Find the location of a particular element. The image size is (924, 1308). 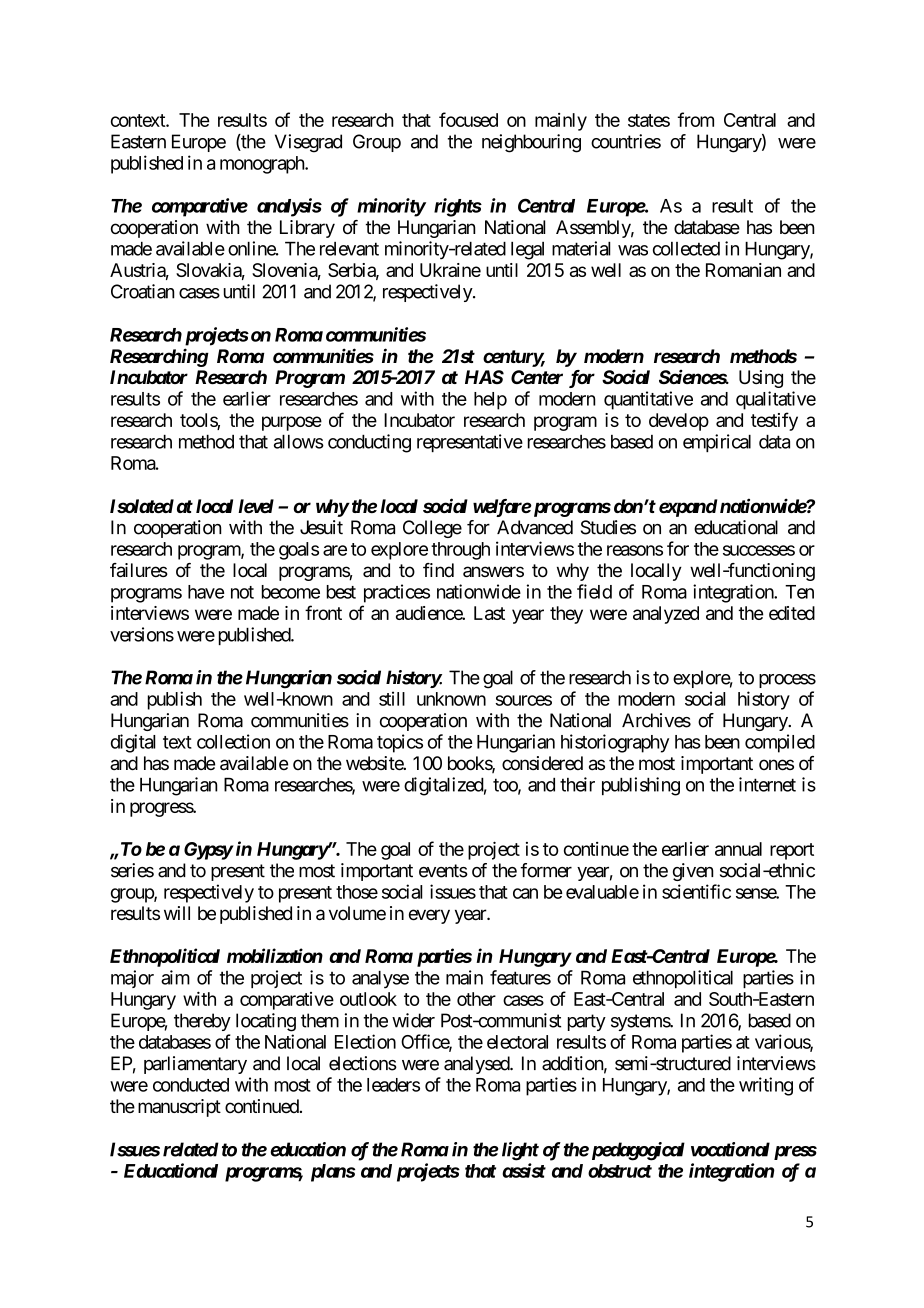

vocational is located at coordinates (730, 1149).
